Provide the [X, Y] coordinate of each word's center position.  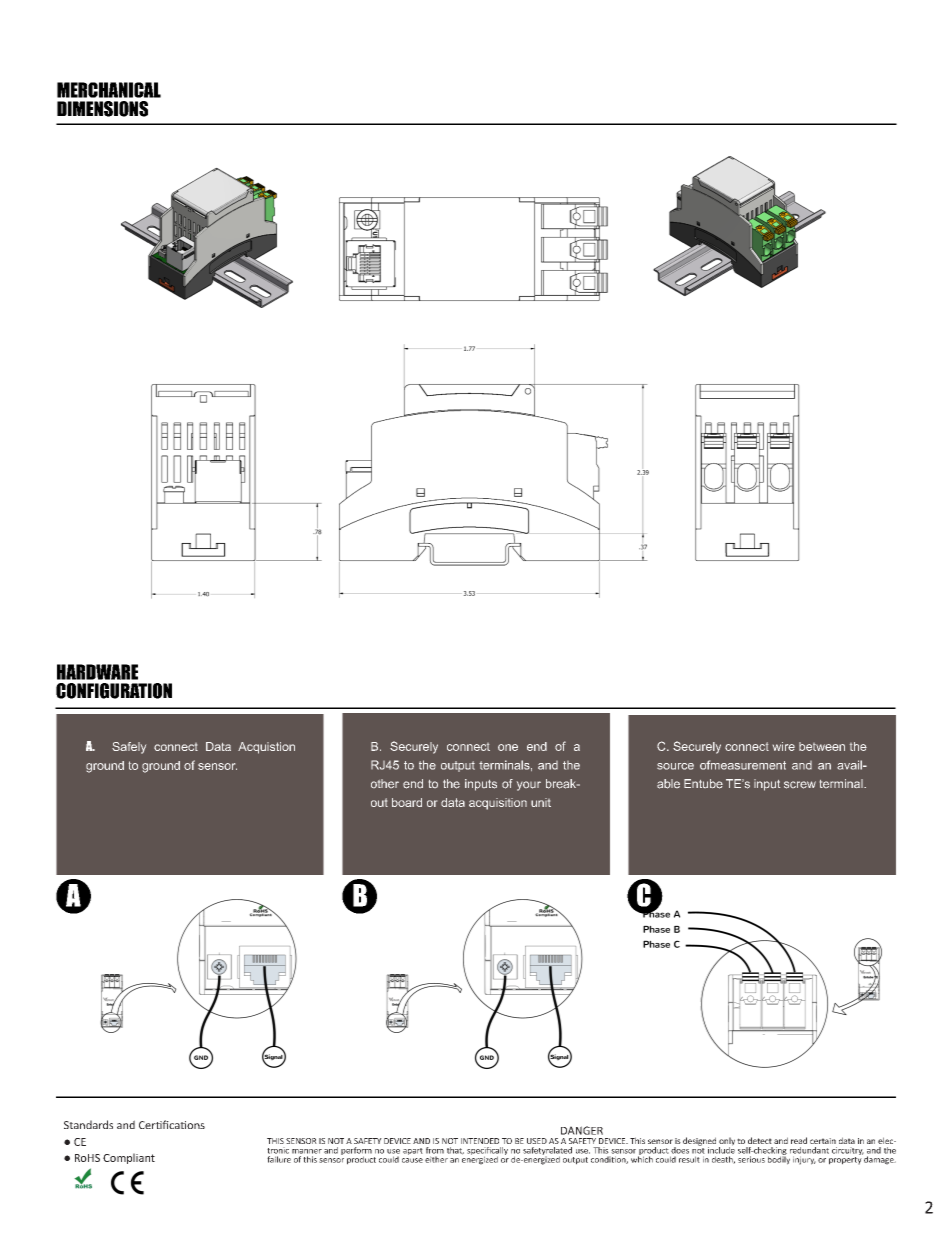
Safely [129, 748]
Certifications [172, 1124]
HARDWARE [97, 672]
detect [760, 1140]
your [529, 786]
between [822, 746]
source [675, 766]
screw [800, 785]
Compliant [129, 1158]
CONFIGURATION [114, 691]
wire [784, 746]
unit [541, 802]
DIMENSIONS [102, 109]
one [508, 747]
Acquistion [266, 748]
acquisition [498, 804]
